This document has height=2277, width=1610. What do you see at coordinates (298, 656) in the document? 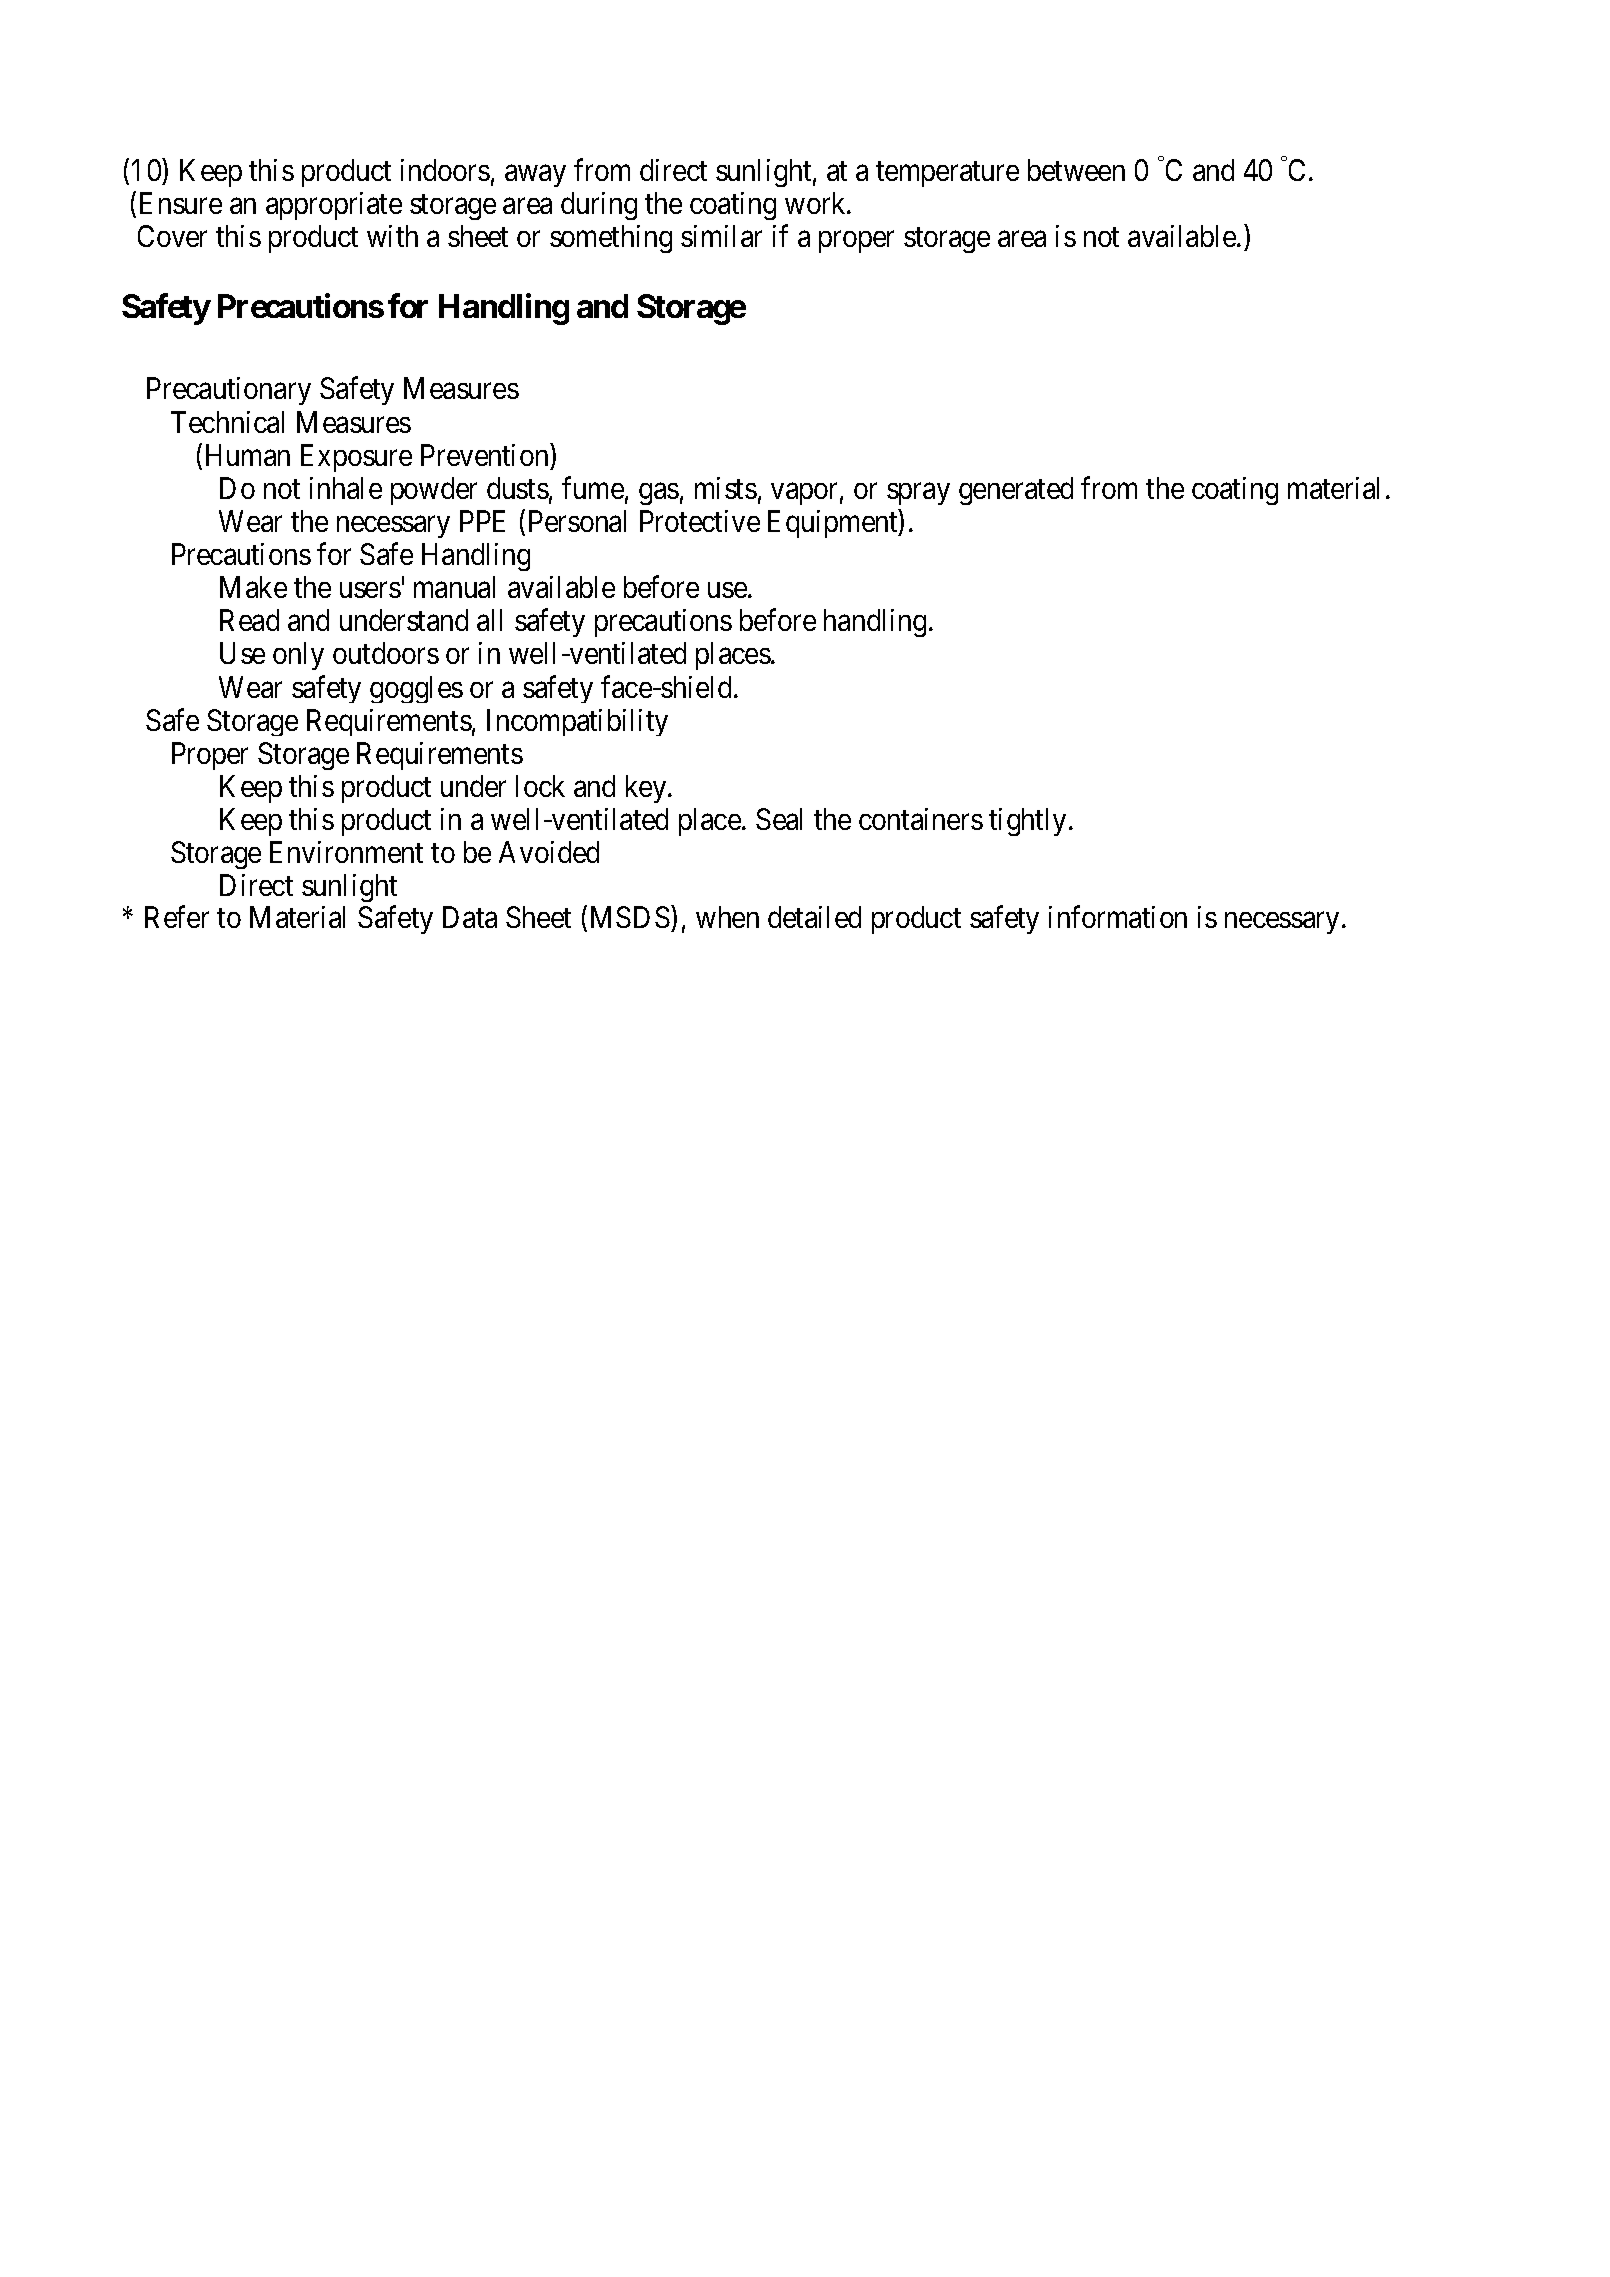
I see `only` at bounding box center [298, 656].
